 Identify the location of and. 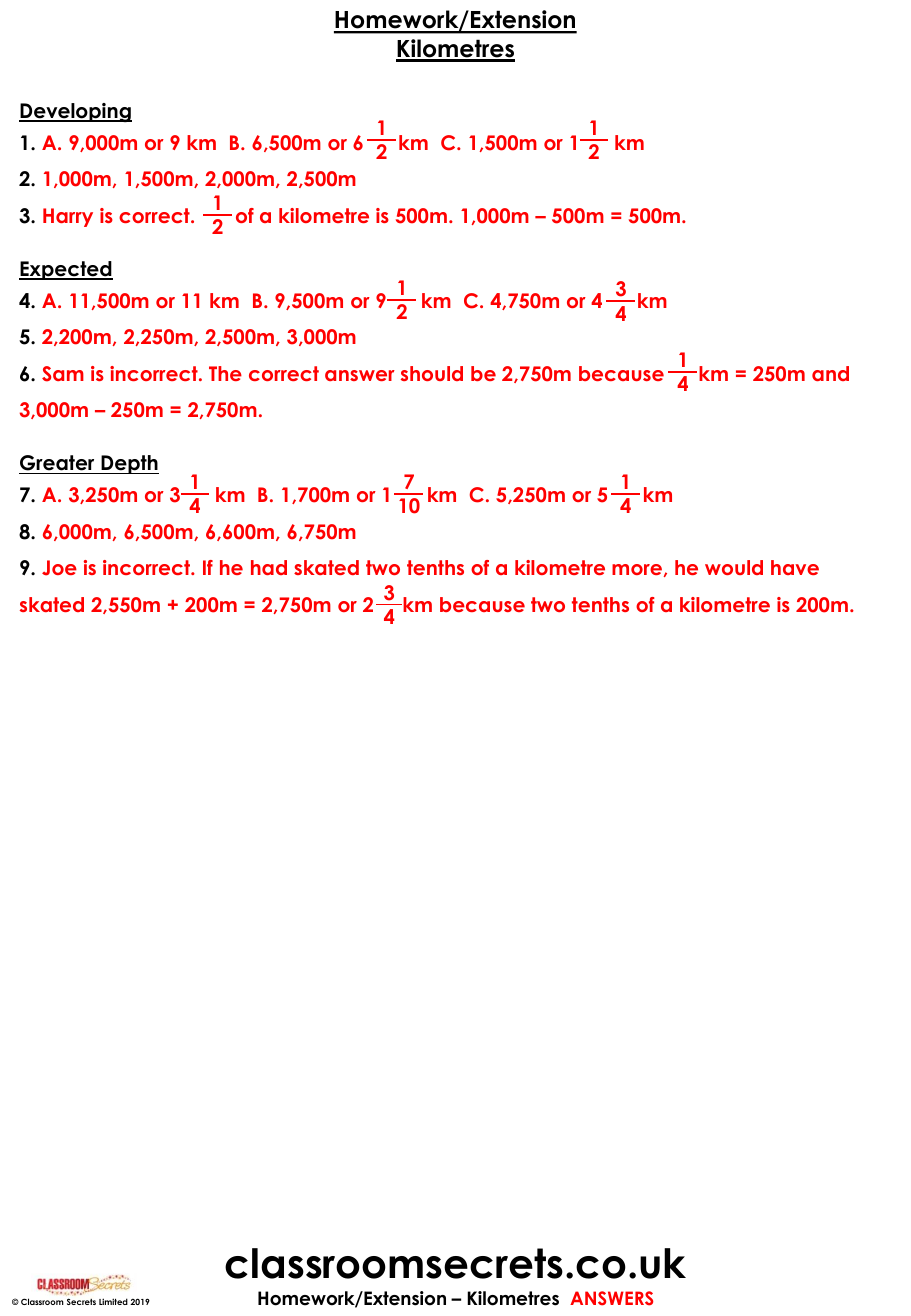
(830, 373).
